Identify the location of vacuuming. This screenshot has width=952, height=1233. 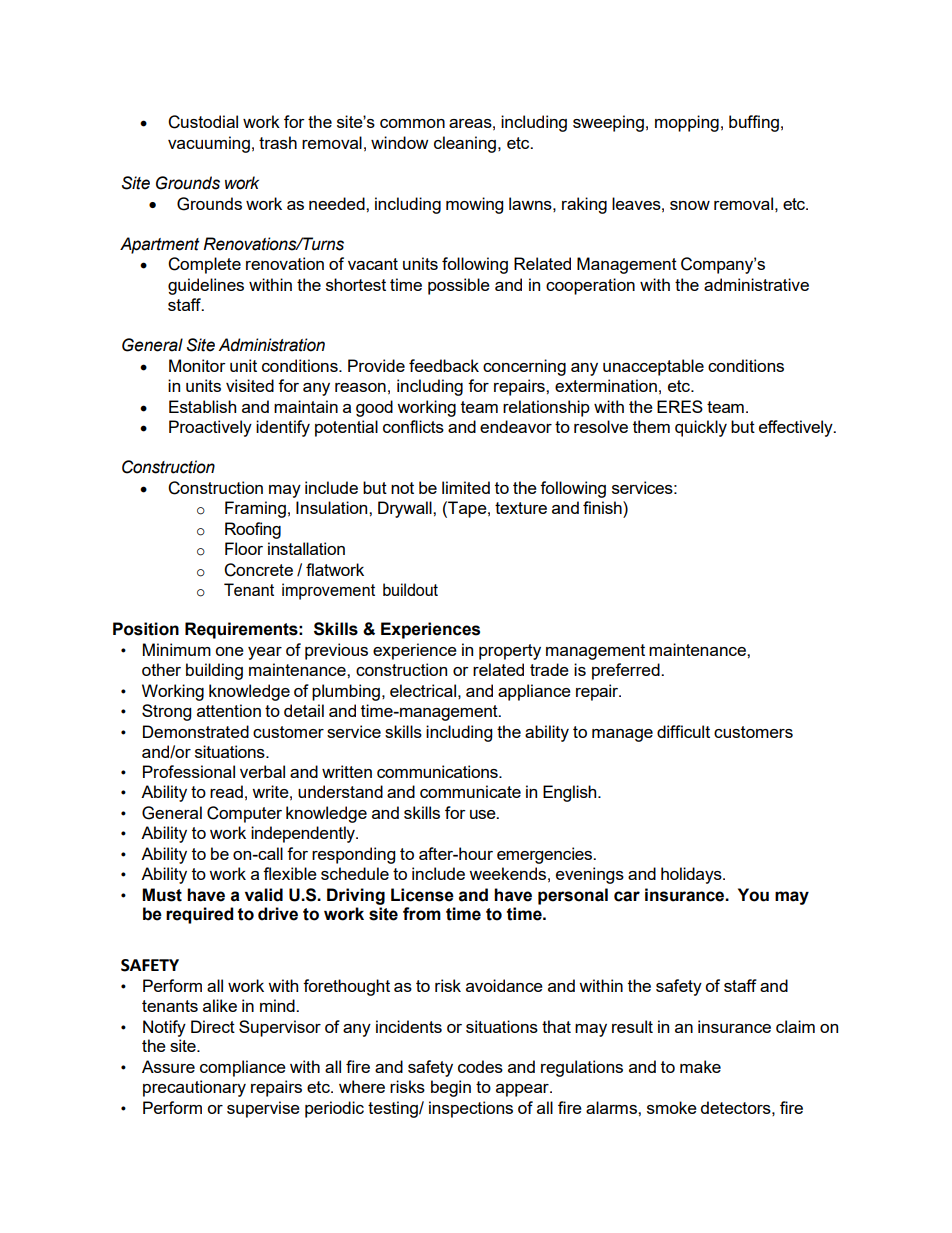
(209, 144).
